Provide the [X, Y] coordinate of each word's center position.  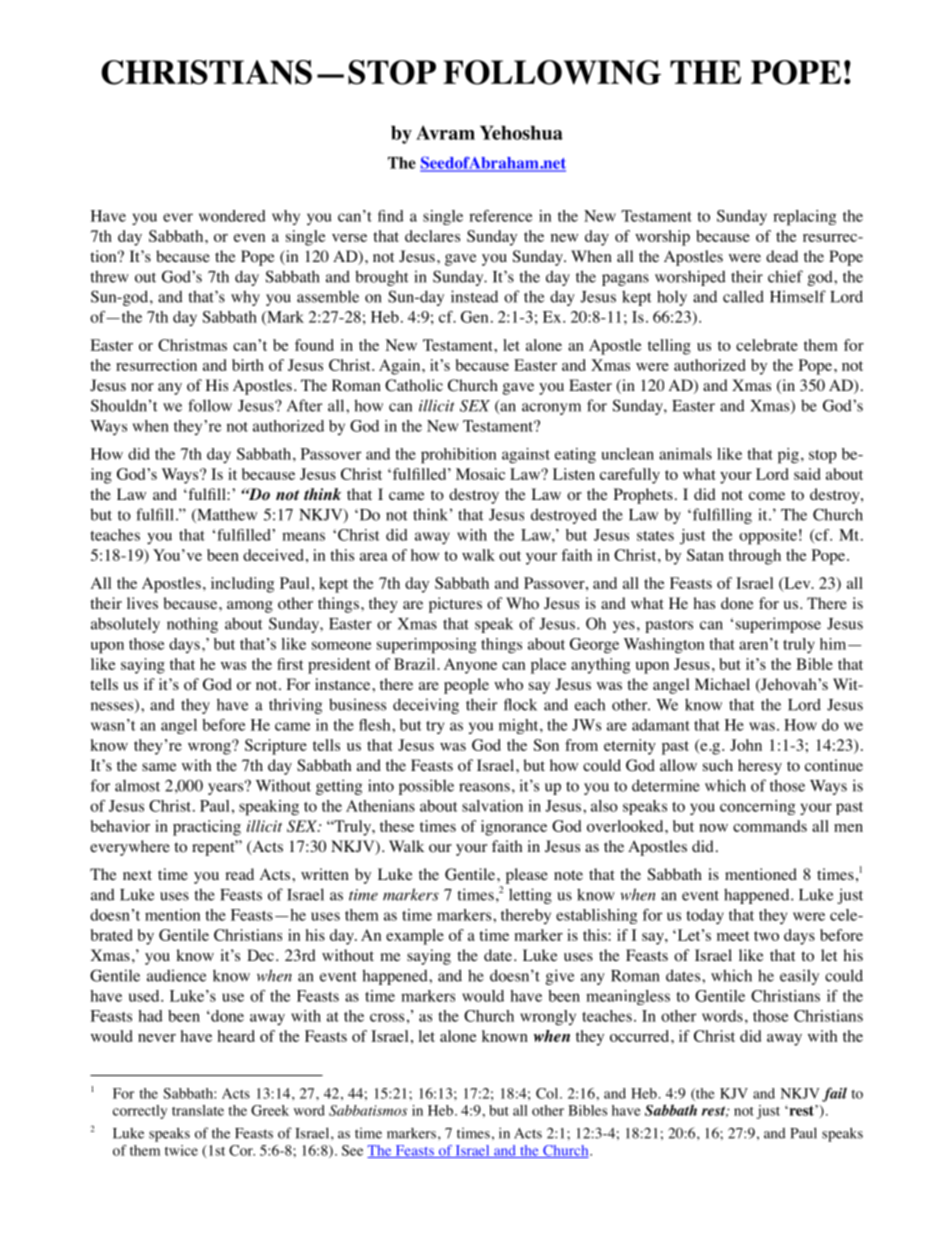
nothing [192, 625]
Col [548, 1093]
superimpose [778, 625]
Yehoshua [521, 133]
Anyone [470, 666]
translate [198, 1110]
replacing [804, 218]
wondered [232, 216]
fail [834, 1094]
